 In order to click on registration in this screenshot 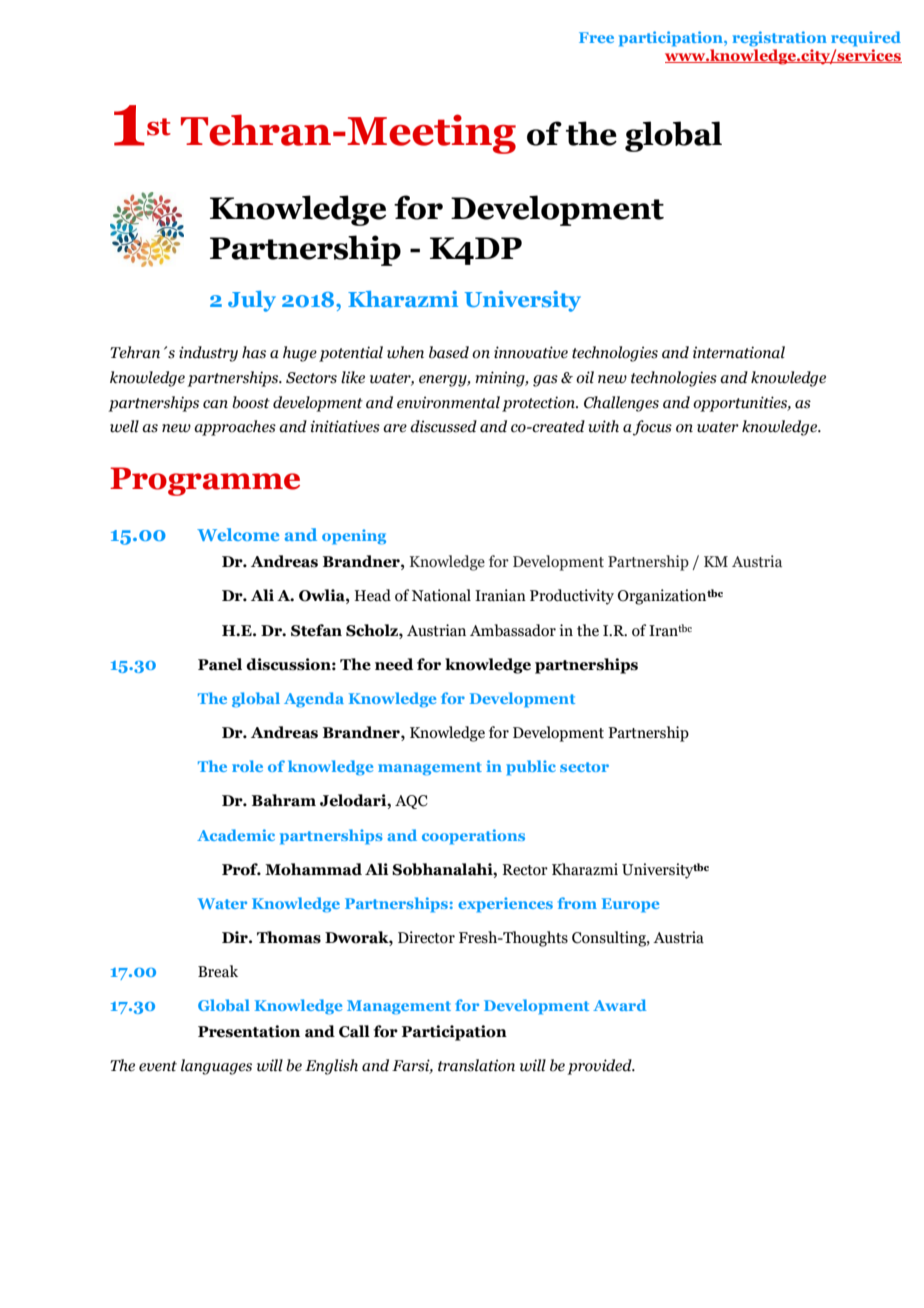, I will do `click(780, 39)`.
